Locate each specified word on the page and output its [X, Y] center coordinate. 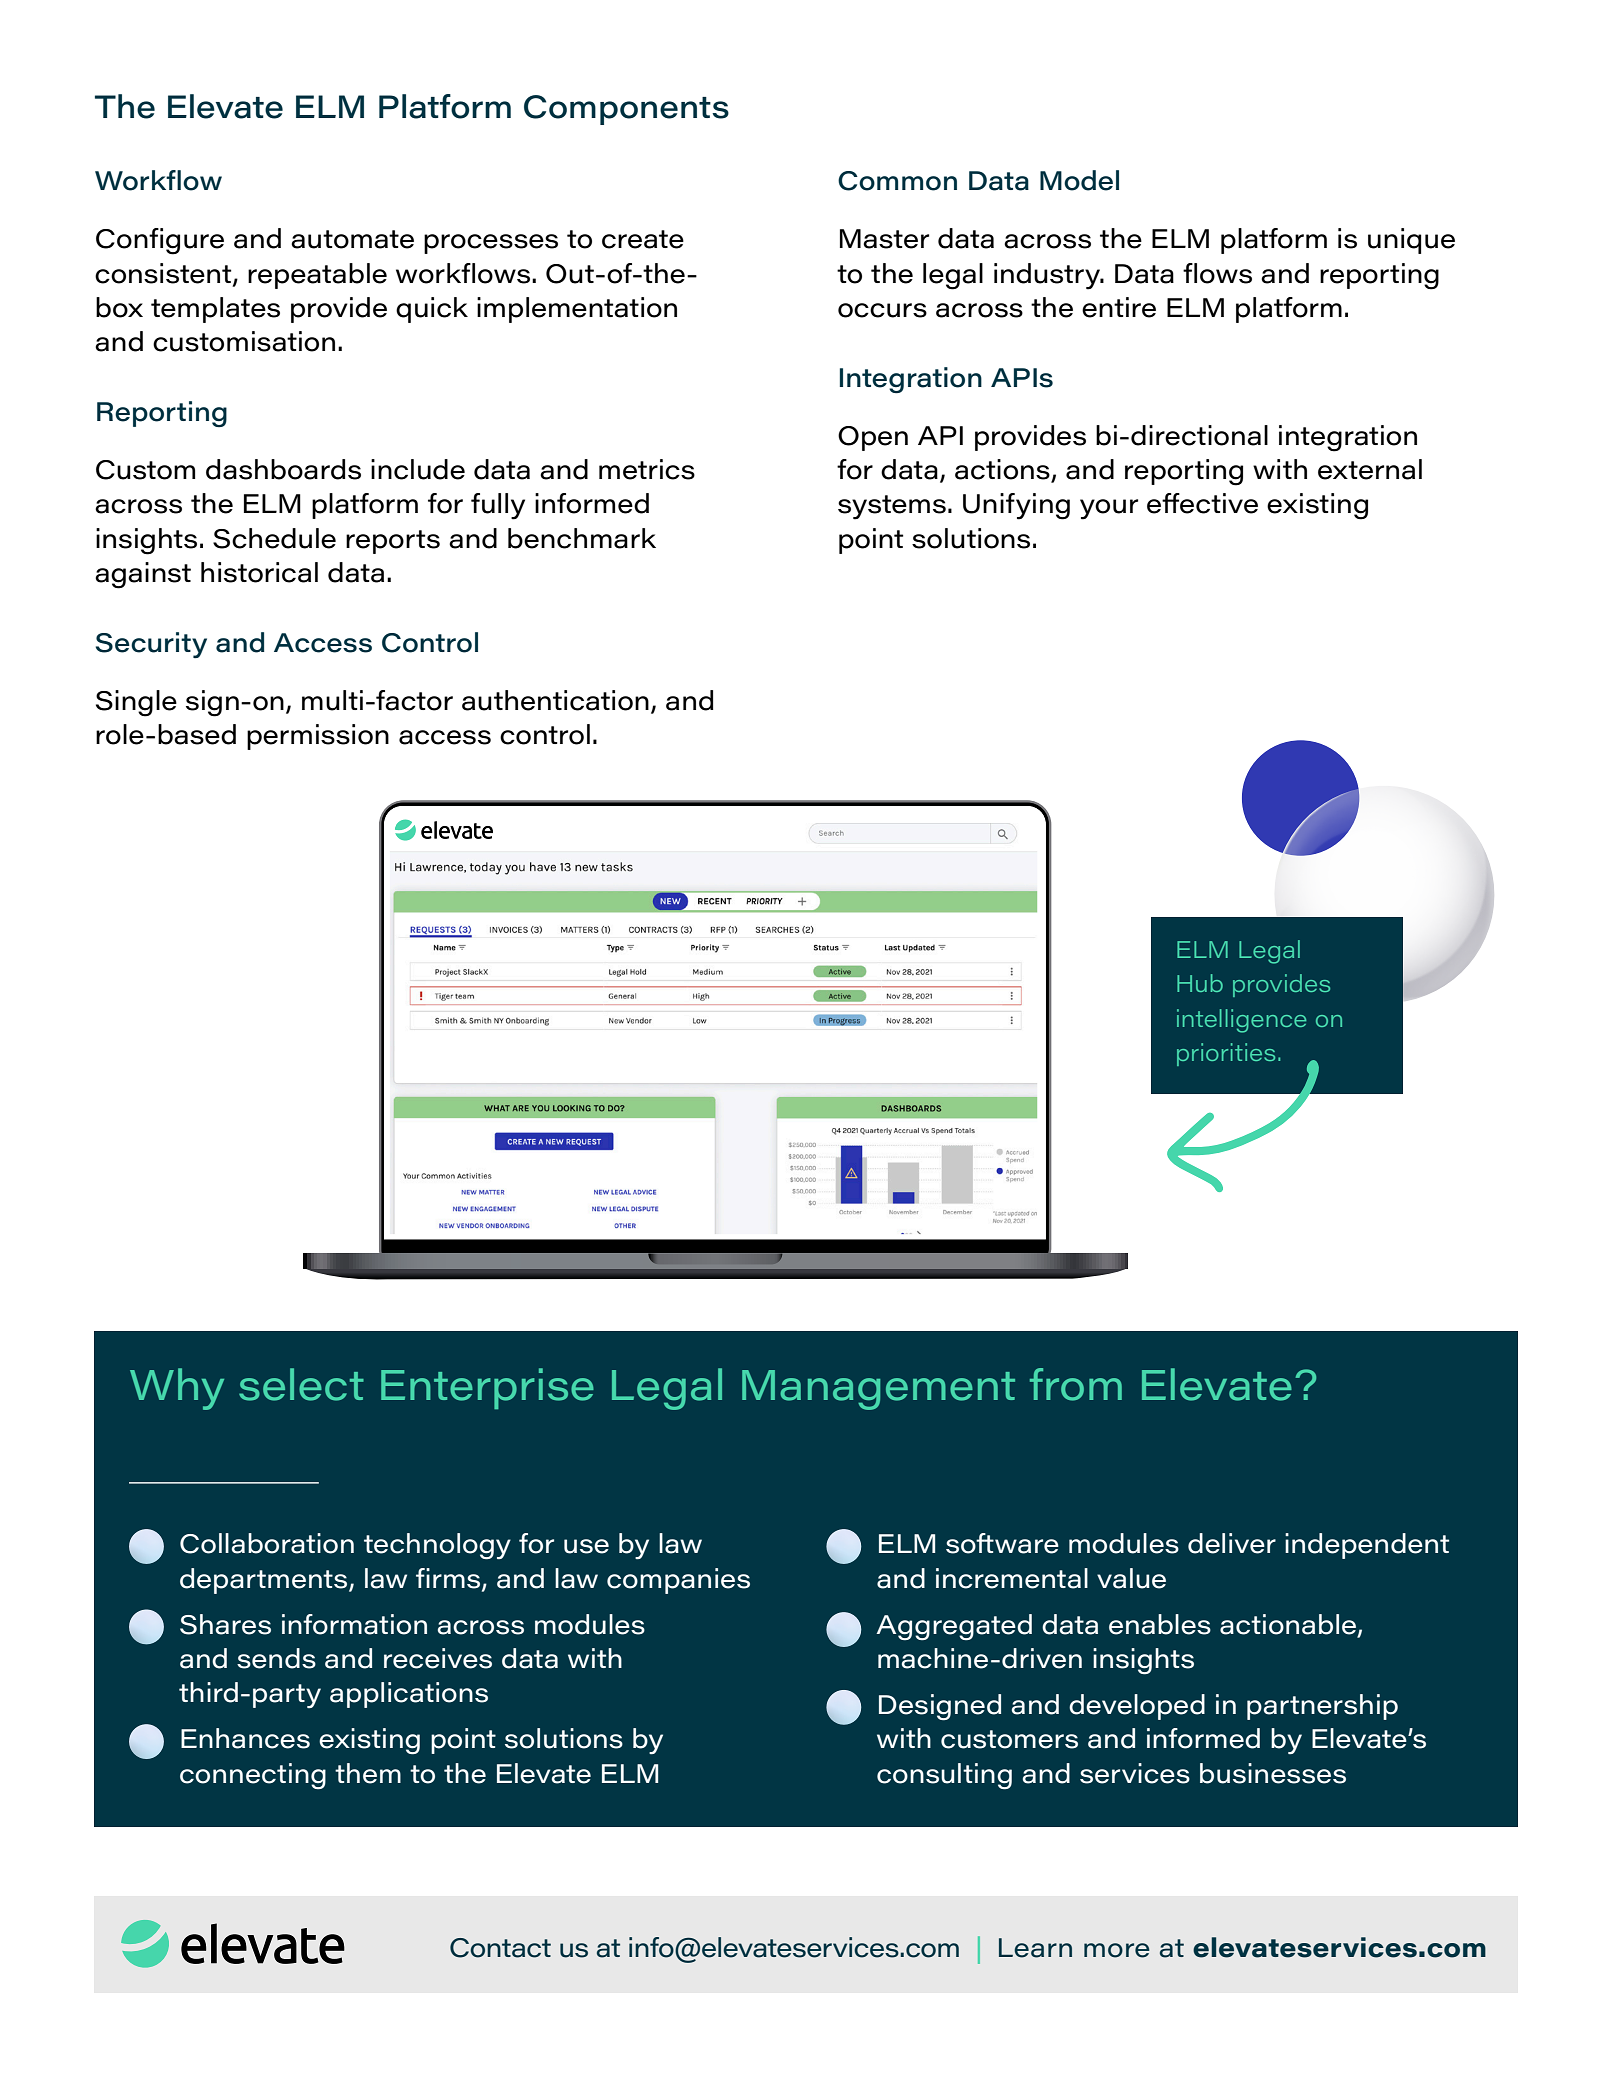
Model [1079, 180]
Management [878, 1390]
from [1076, 1384]
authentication [555, 700]
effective [1202, 503]
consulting [944, 1776]
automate [352, 239]
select [301, 1384]
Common [897, 181]
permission [318, 737]
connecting [253, 1776]
